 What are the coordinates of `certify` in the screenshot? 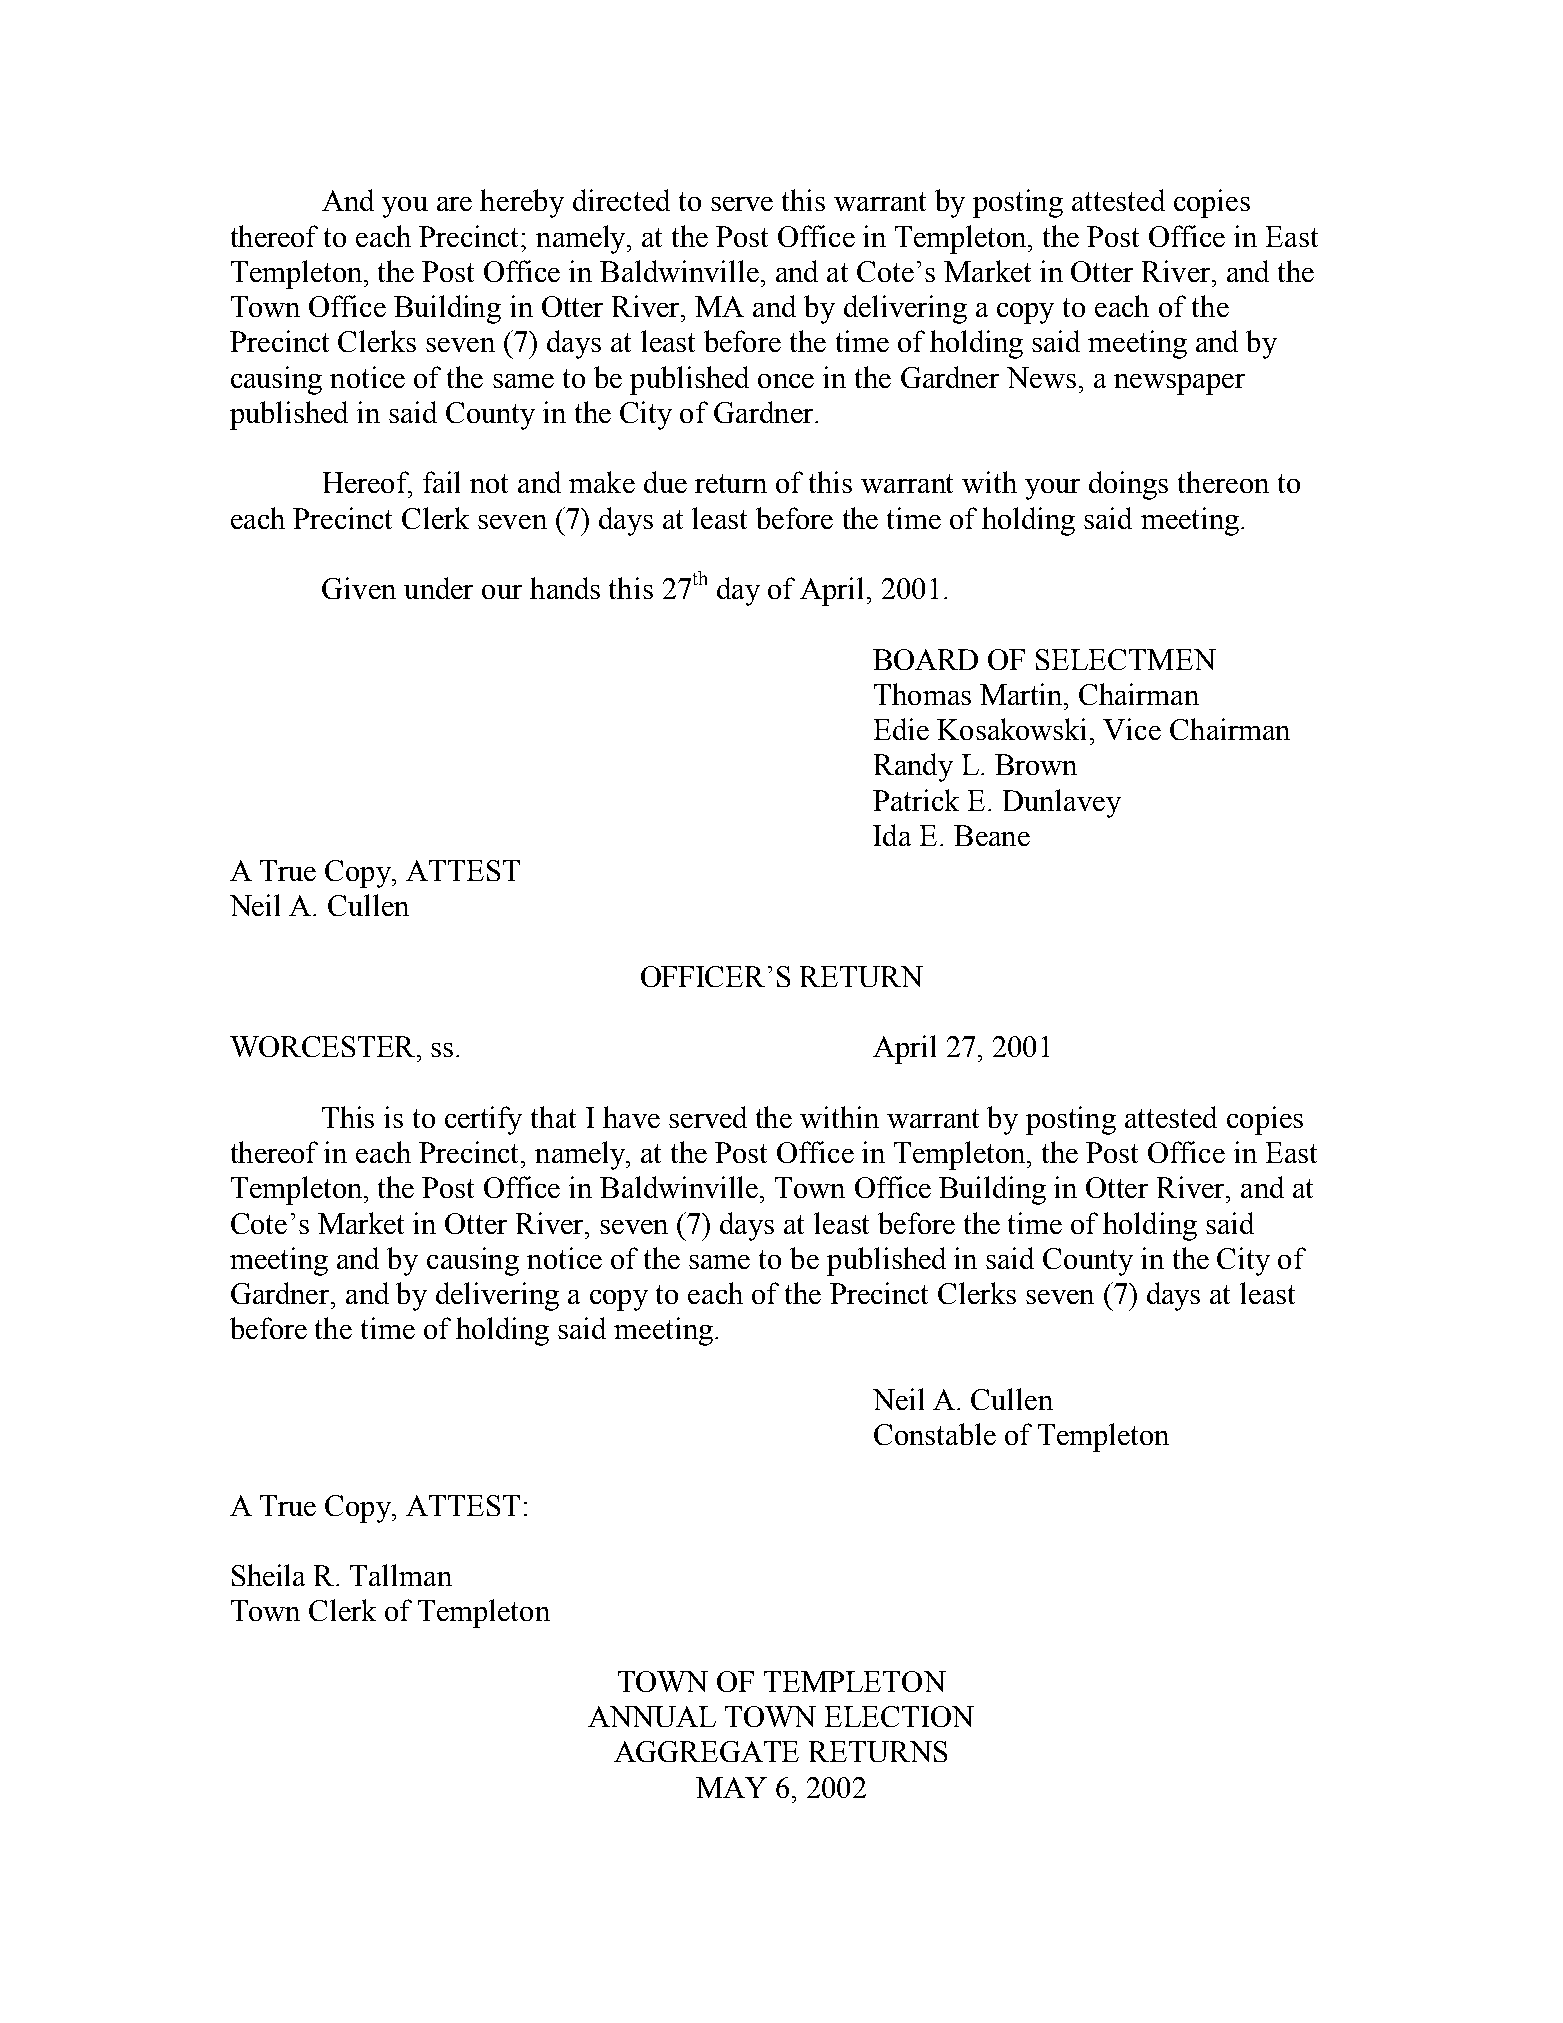 It's located at (483, 1120).
